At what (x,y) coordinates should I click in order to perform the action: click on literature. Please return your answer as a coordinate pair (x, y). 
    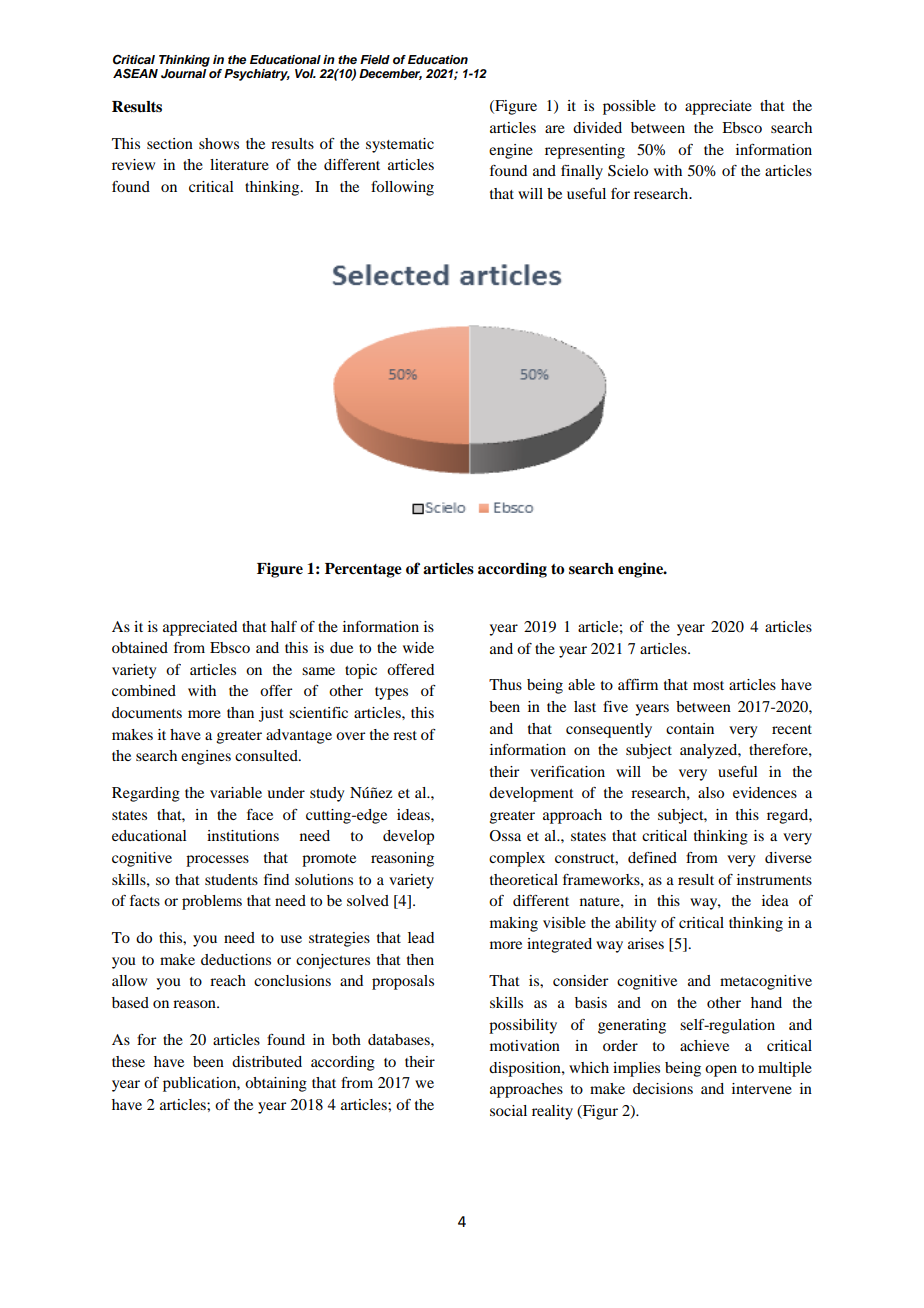
    Looking at the image, I should click on (239, 164).
